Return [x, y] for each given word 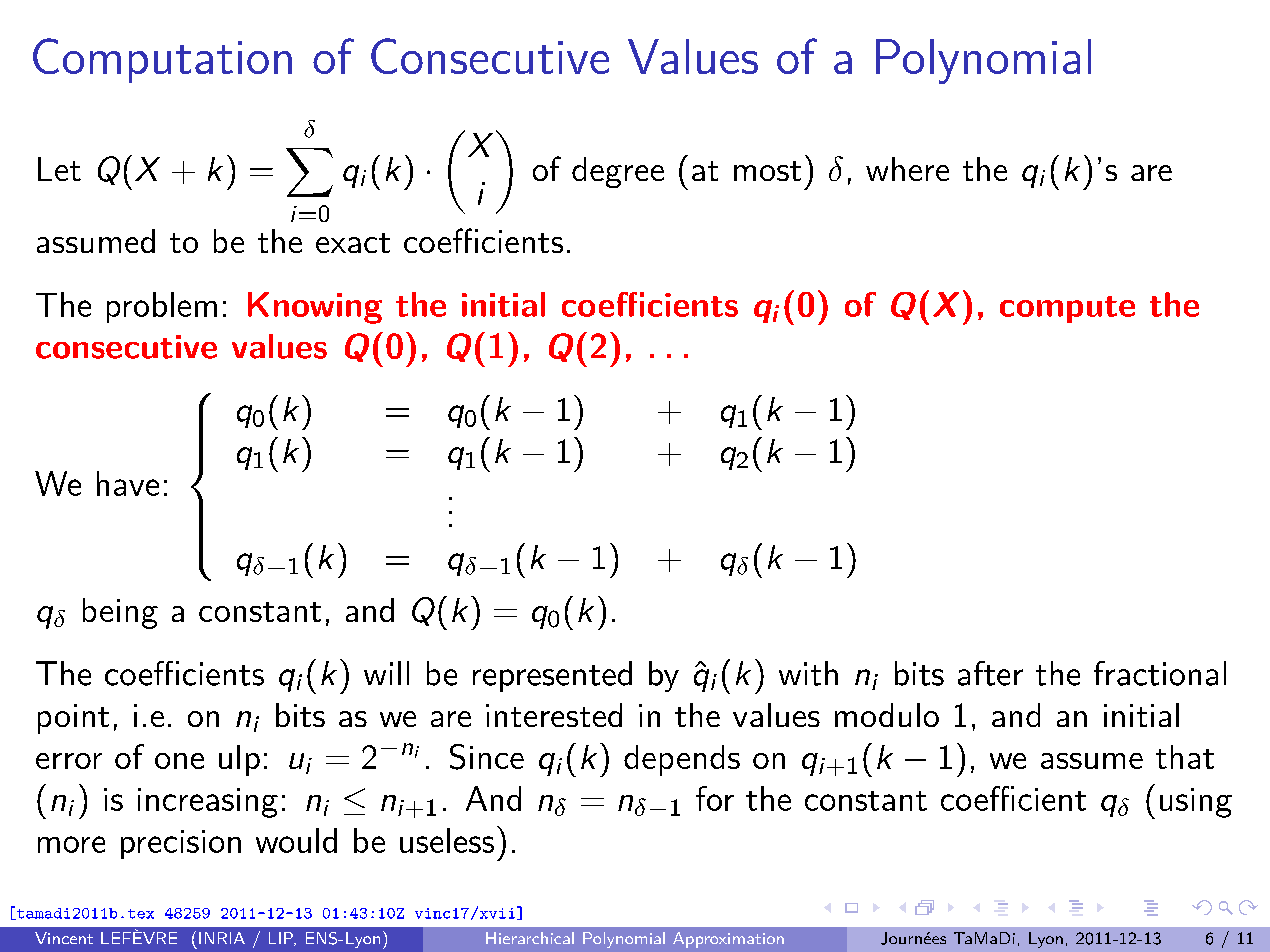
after [990, 673]
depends [682, 760]
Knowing [315, 308]
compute [1067, 309]
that [1185, 757]
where [907, 169]
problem [162, 307]
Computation [162, 60]
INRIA [222, 938]
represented [552, 676]
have [128, 483]
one [179, 761]
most [767, 171]
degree [618, 172]
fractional [1160, 673]
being [120, 613]
